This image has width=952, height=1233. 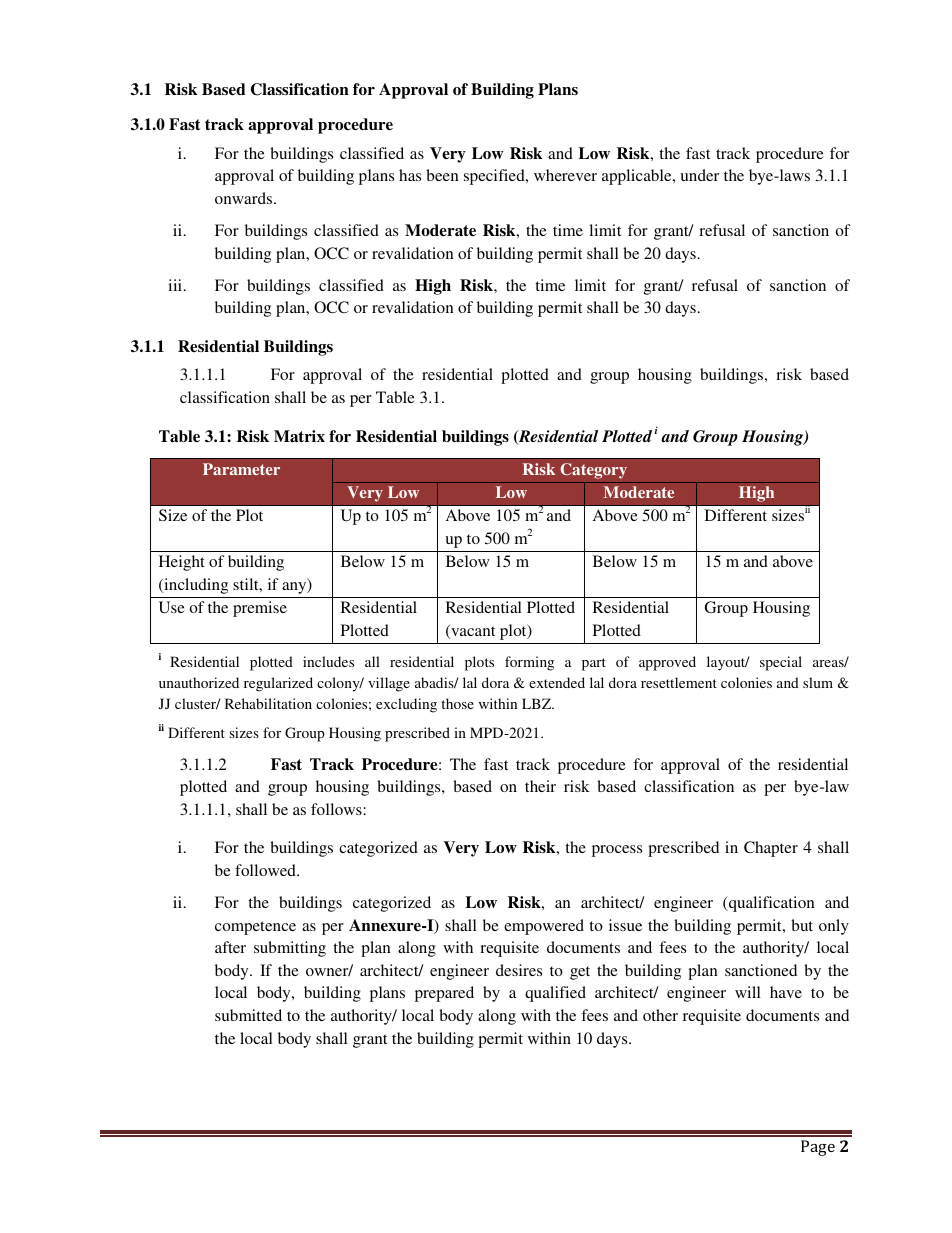 What do you see at coordinates (540, 786) in the image?
I see `their` at bounding box center [540, 786].
